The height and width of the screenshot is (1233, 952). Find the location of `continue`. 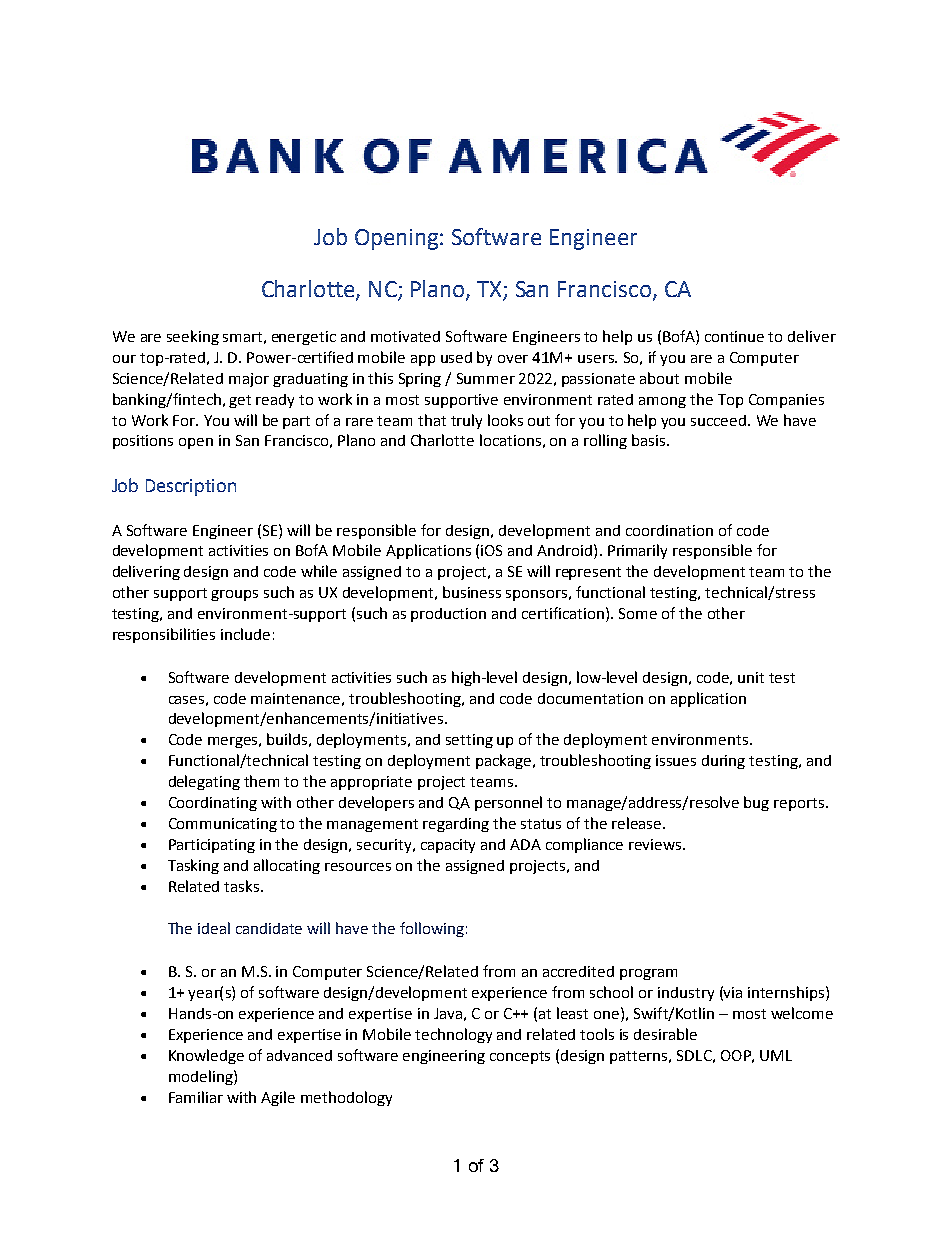

continue is located at coordinates (734, 336).
